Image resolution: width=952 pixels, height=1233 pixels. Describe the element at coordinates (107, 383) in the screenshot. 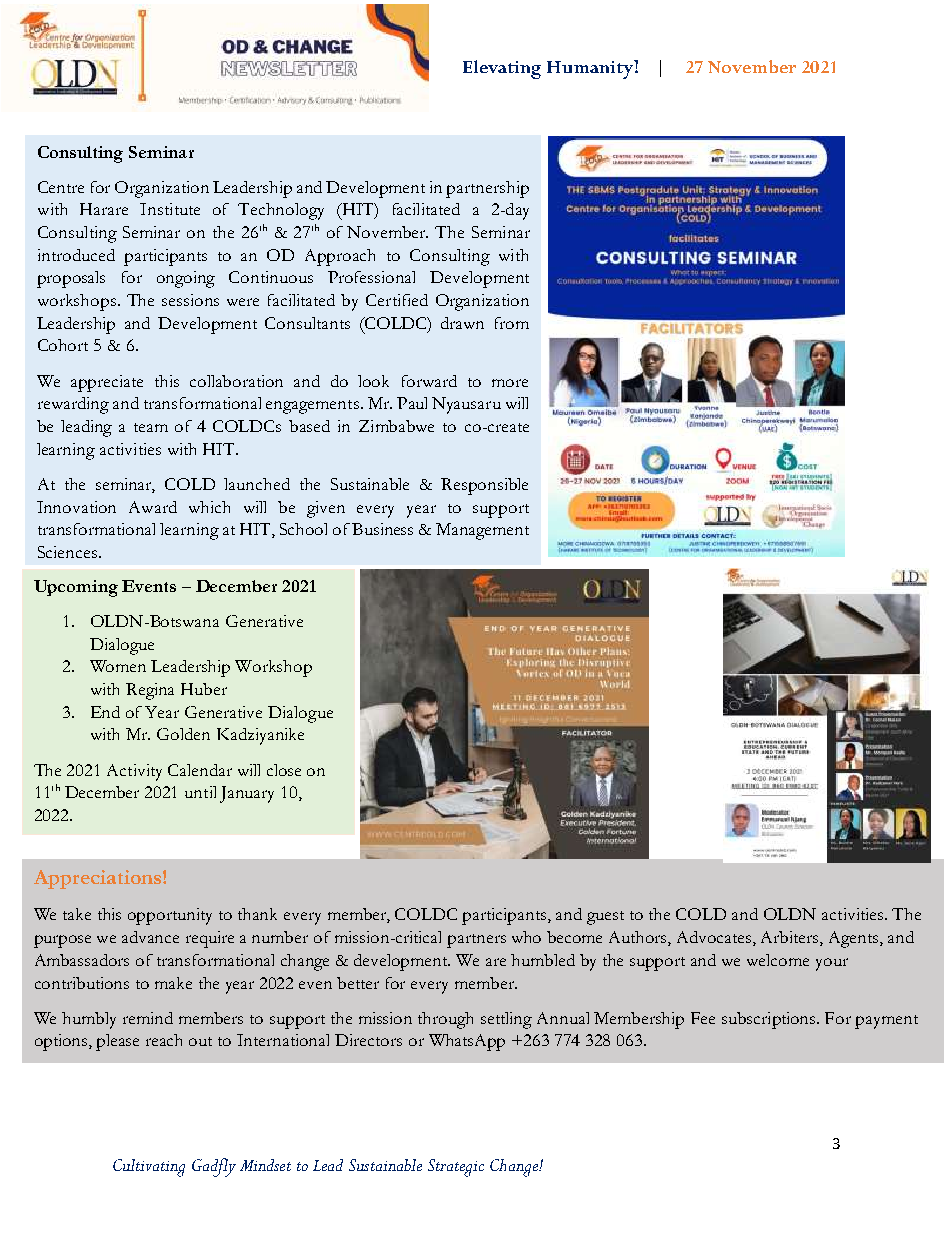

I see `appreciate` at that location.
